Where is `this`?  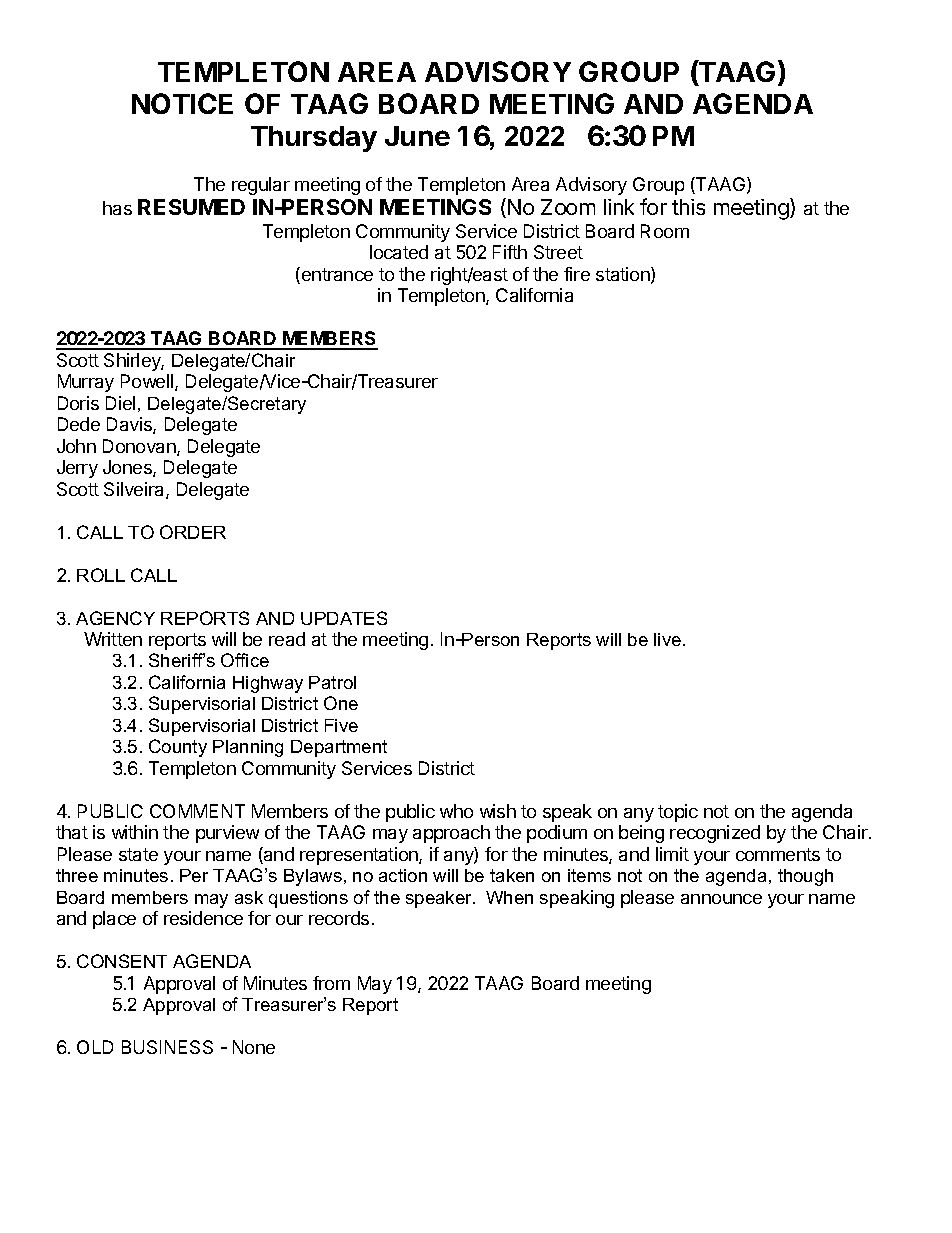
this is located at coordinates (688, 207).
